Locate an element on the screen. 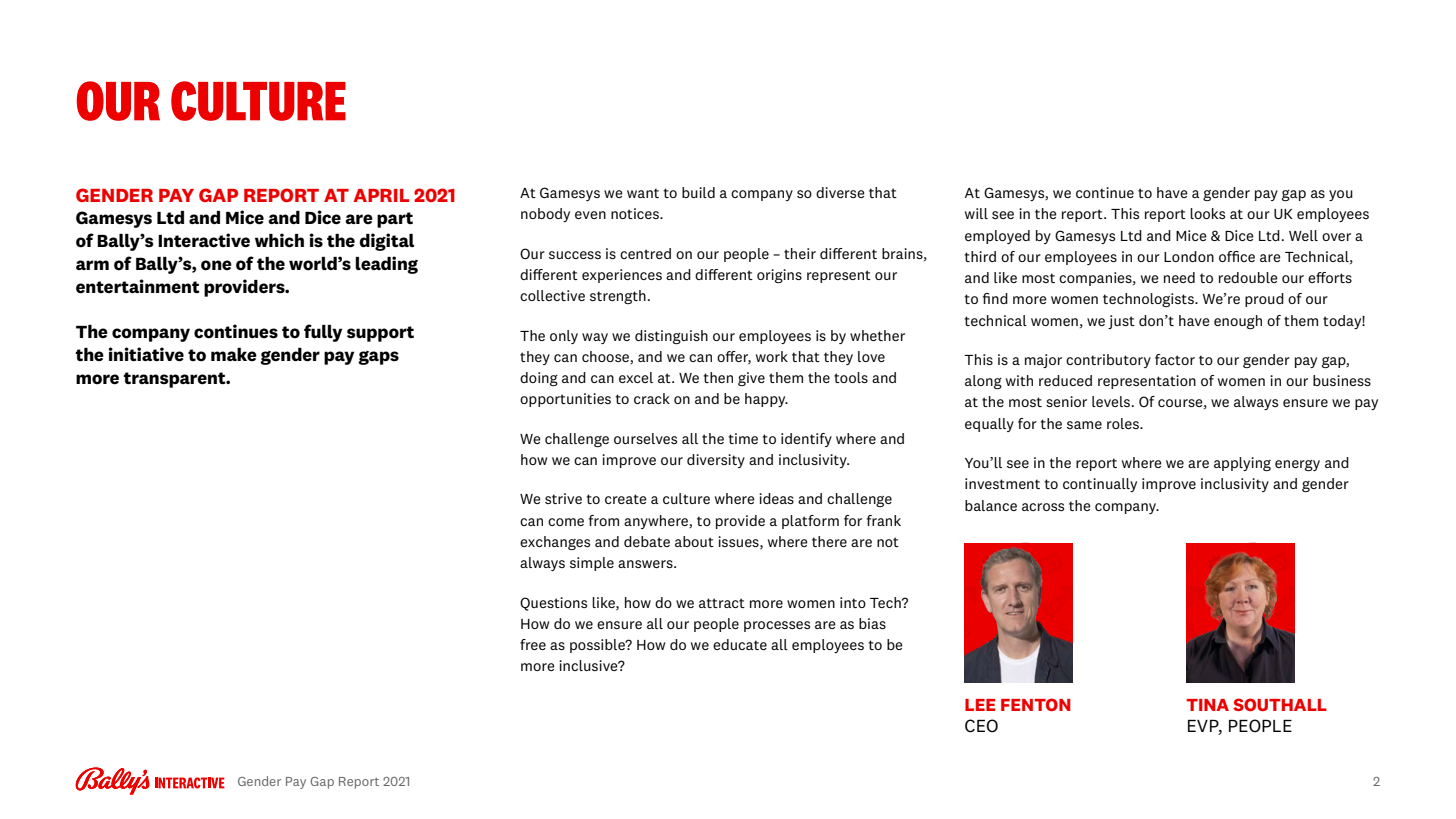 This screenshot has height=819, width=1456. diversity is located at coordinates (716, 461).
